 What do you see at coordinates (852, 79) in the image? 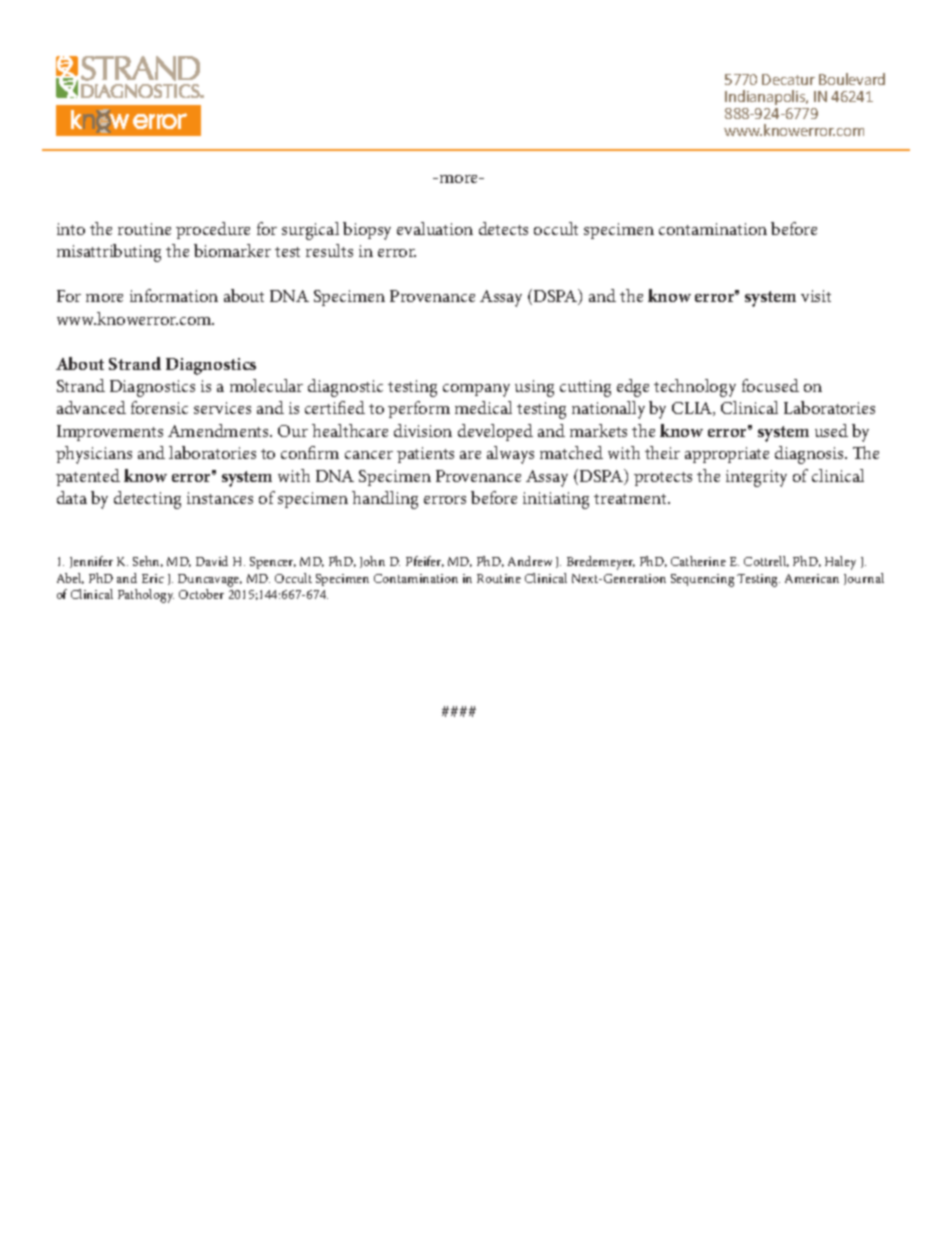
I see `Boulevard` at bounding box center [852, 79].
